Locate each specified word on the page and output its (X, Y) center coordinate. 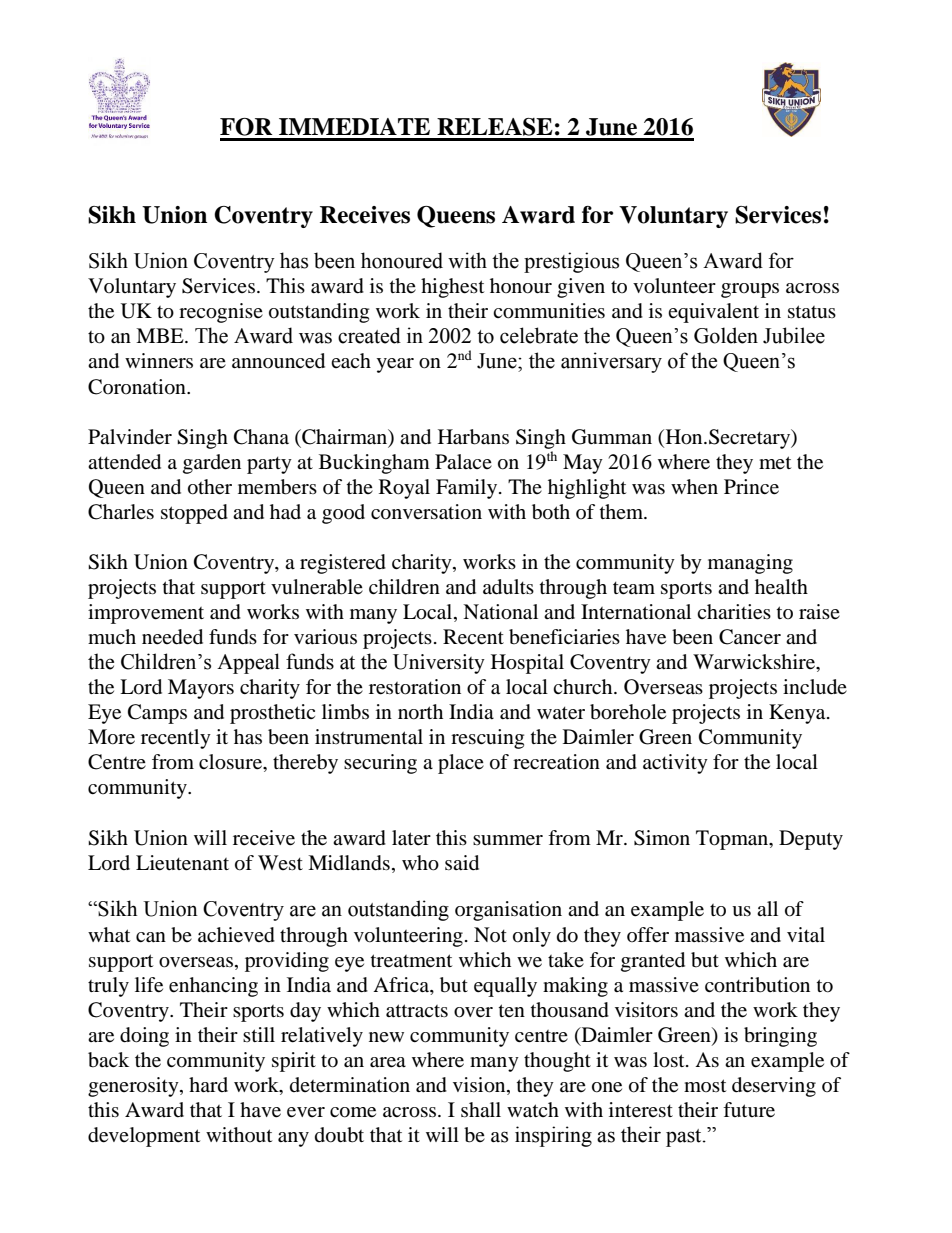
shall (481, 1109)
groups (750, 290)
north (420, 712)
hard (208, 1084)
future (749, 1110)
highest (452, 288)
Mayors (201, 689)
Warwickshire (755, 662)
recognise (221, 313)
